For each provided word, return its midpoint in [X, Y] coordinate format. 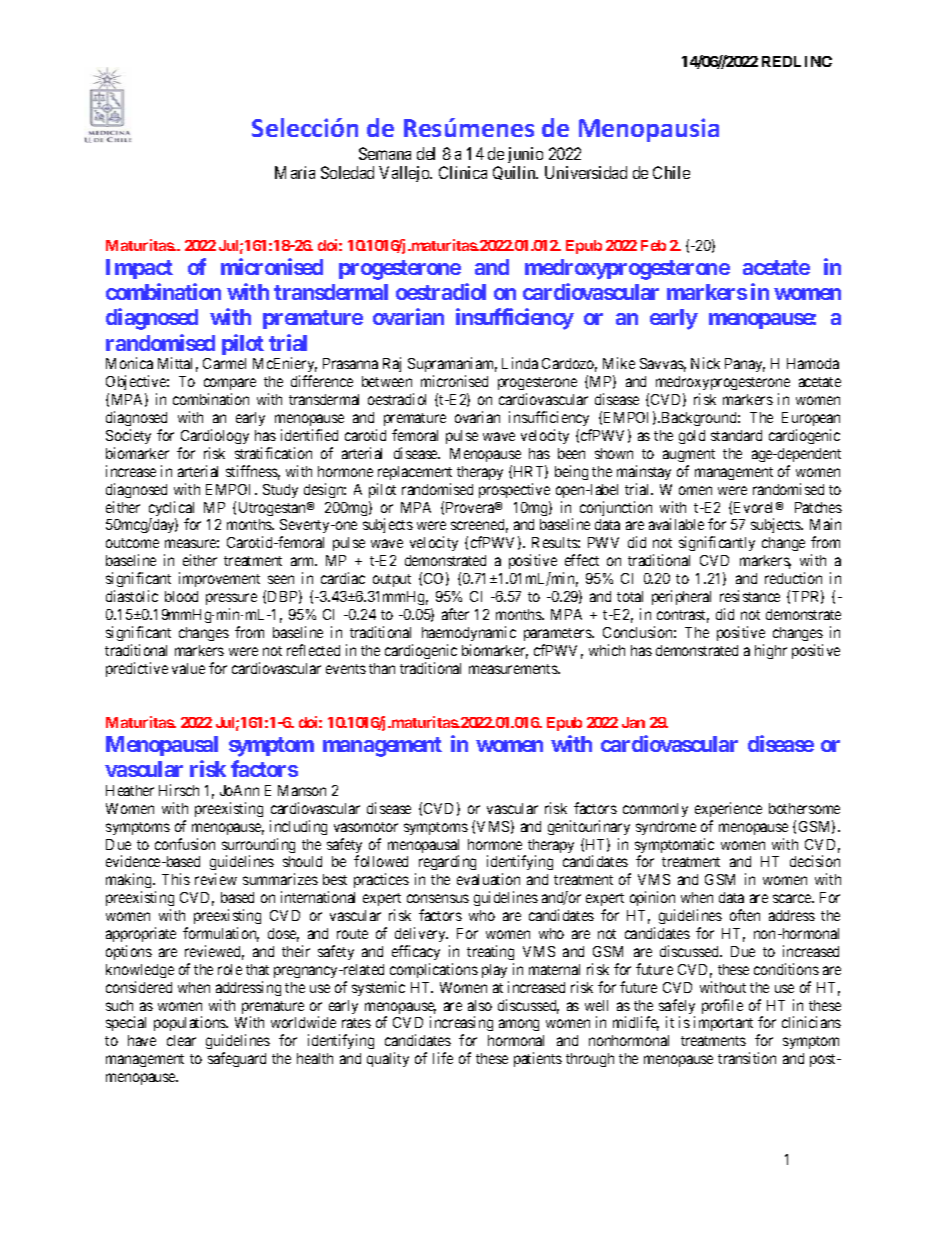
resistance [750, 596]
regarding [447, 862]
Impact [139, 269]
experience [728, 809]
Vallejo [405, 174]
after [455, 614]
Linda [520, 363]
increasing [461, 1025]
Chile [671, 172]
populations [191, 1025]
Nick [705, 363]
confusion [185, 844]
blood [181, 596]
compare [230, 386]
